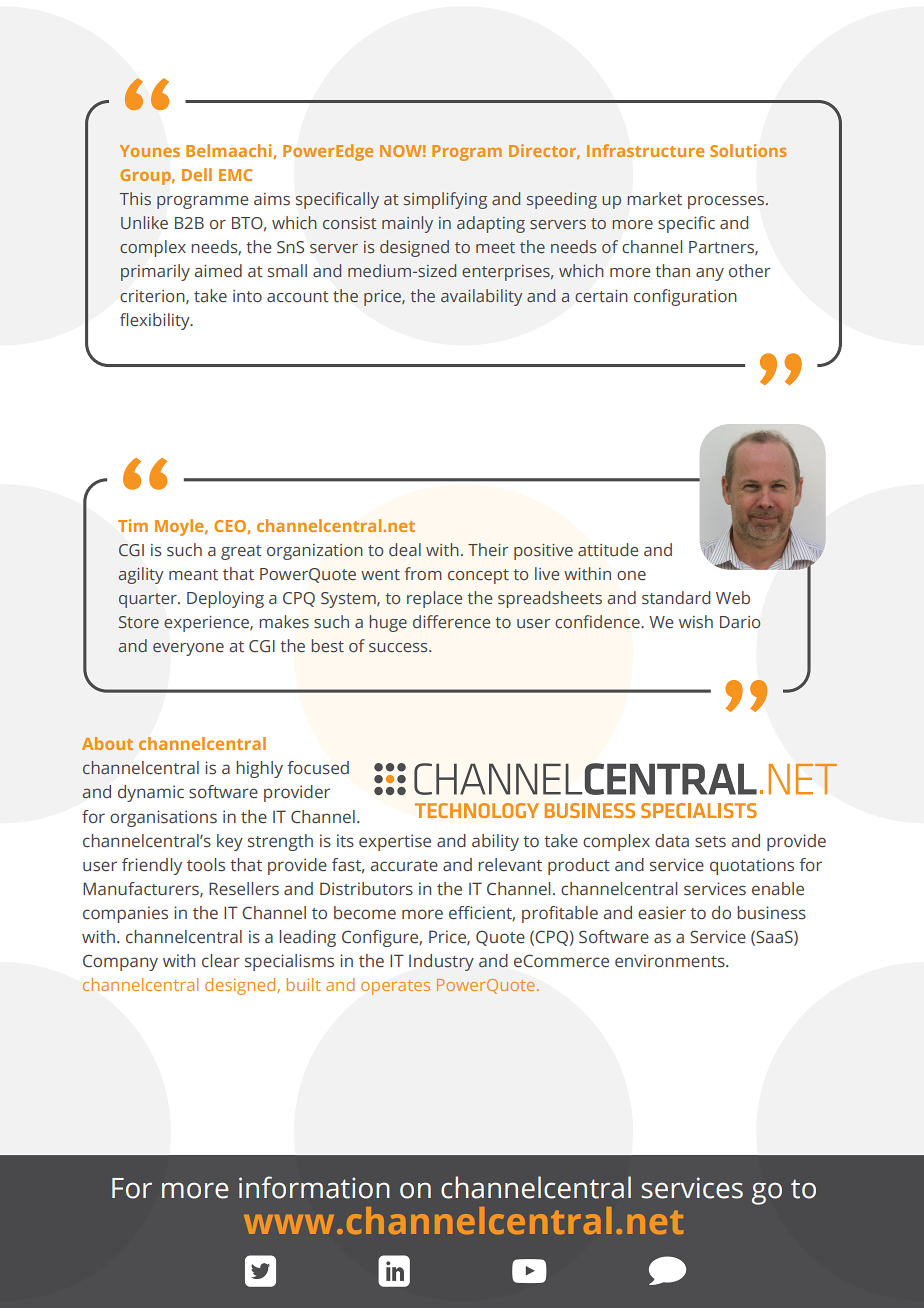 This image has height=1308, width=924. Describe the element at coordinates (710, 842) in the image. I see `sets` at that location.
